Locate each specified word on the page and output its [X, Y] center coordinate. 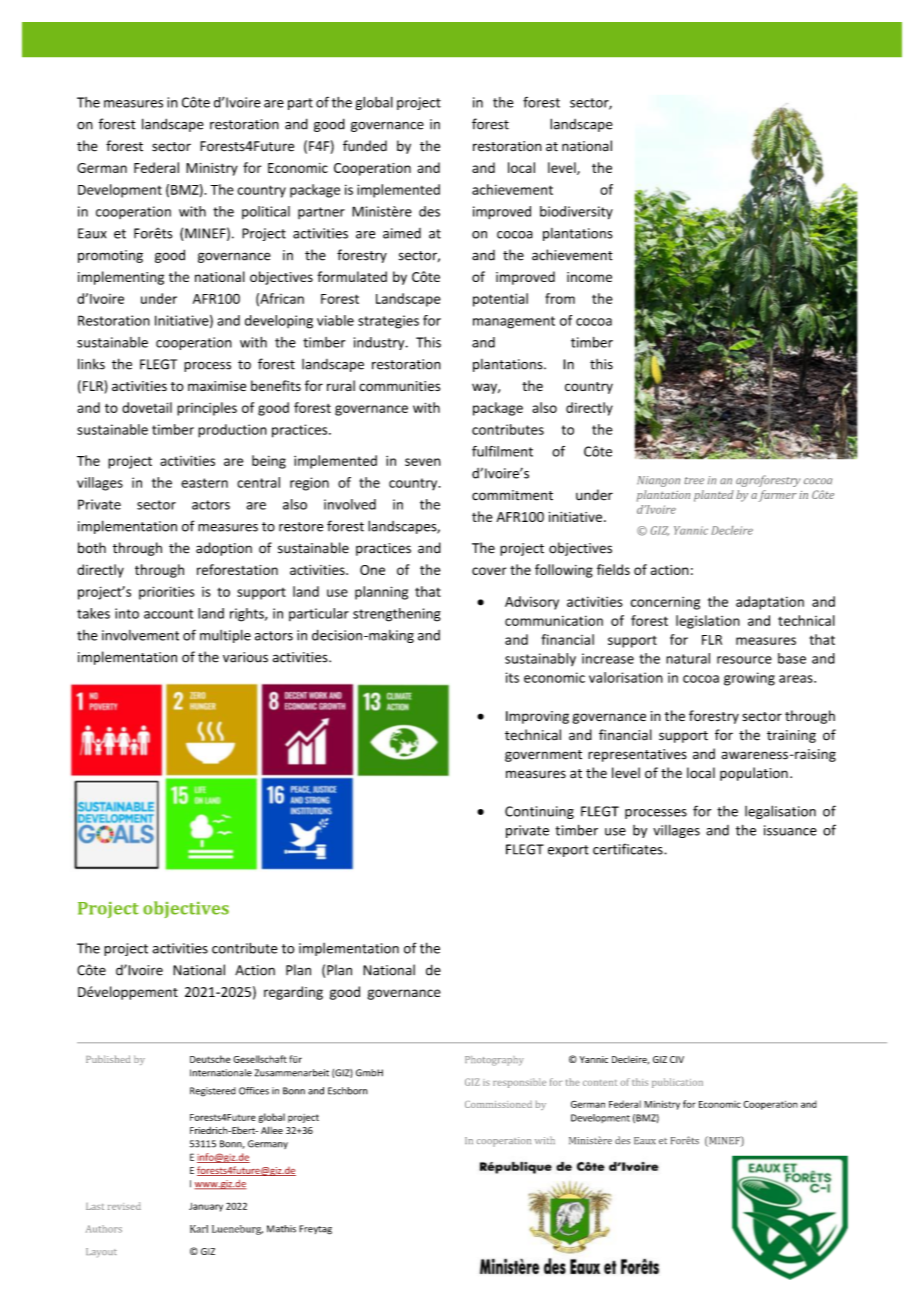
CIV [677, 1059]
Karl [199, 1229]
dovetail [147, 407]
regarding [293, 993]
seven [423, 462]
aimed [402, 233]
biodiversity [576, 213]
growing [749, 679]
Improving [537, 717]
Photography [494, 1061]
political [266, 212]
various [245, 657]
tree [694, 480]
